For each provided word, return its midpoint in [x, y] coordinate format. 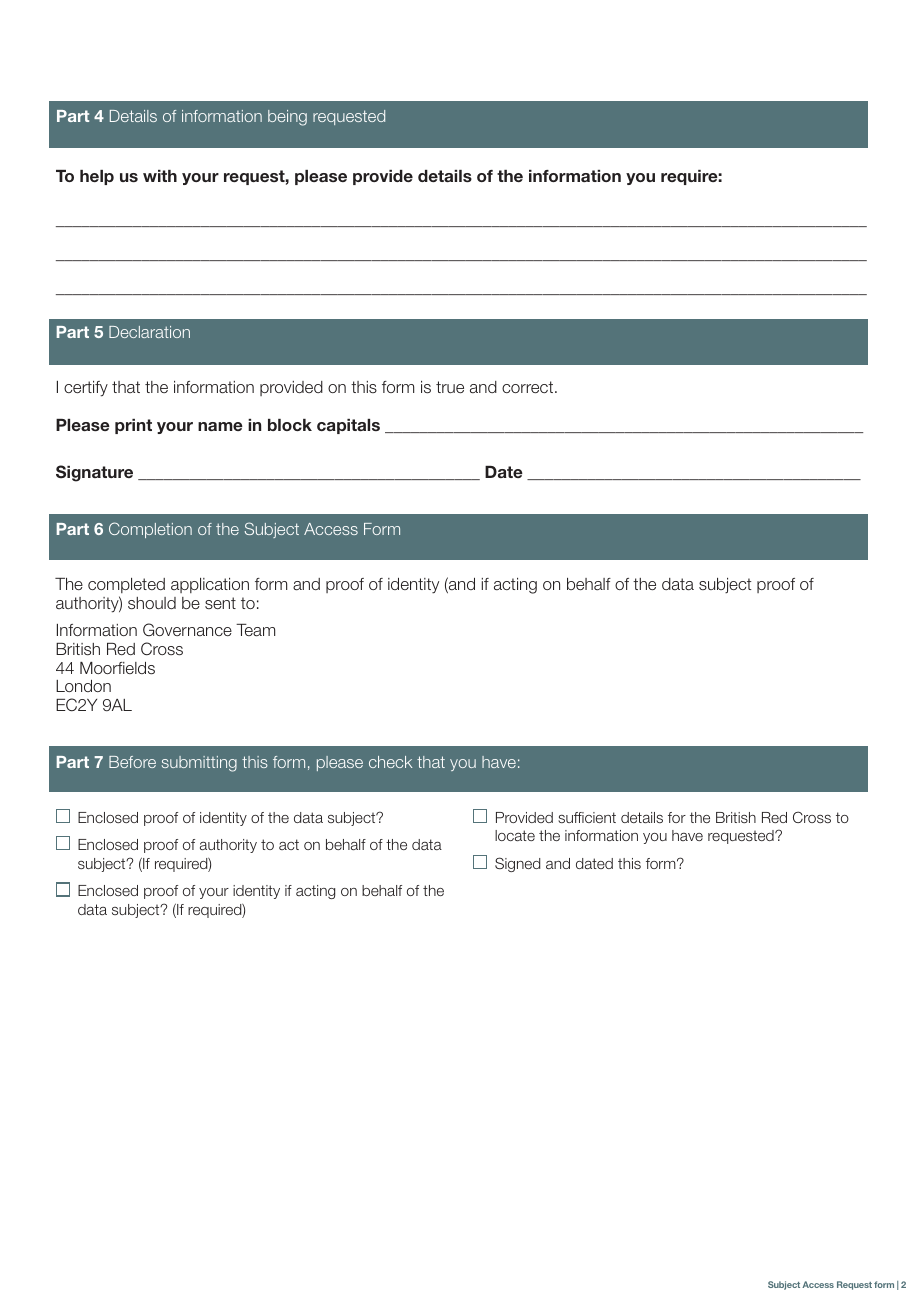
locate [515, 835]
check [390, 762]
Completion [150, 530]
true [450, 387]
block [290, 425]
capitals [348, 426]
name [220, 426]
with [160, 176]
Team [255, 630]
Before [132, 762]
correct [529, 387]
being [287, 118]
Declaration [149, 332]
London [83, 686]
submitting [199, 764]
